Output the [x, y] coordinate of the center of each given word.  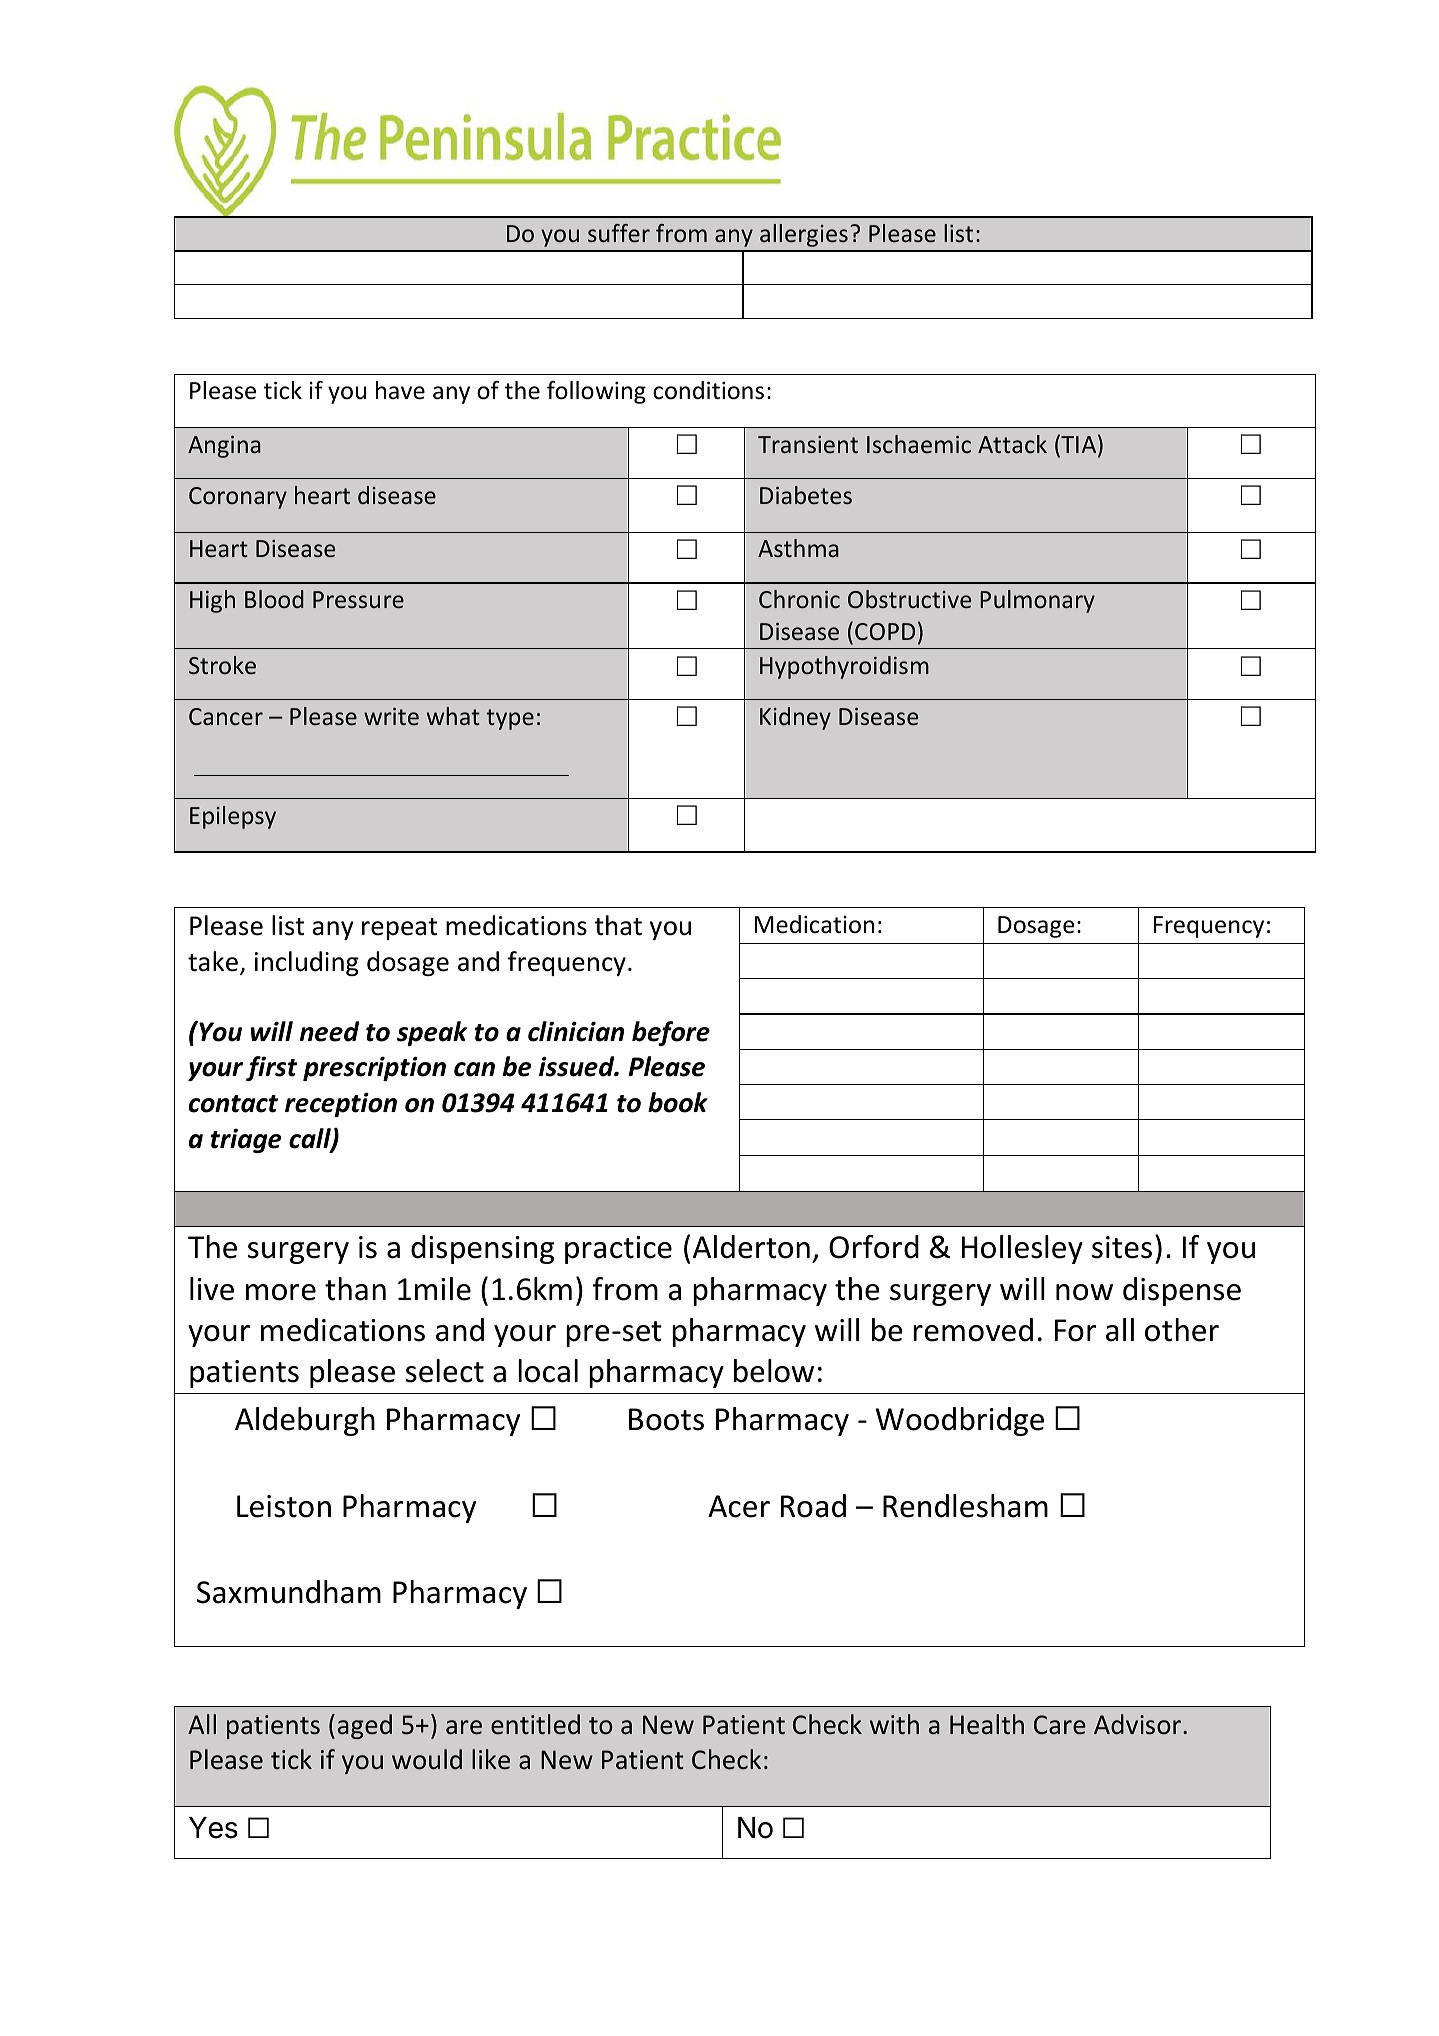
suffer [619, 233]
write [391, 716]
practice [618, 1250]
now [1084, 1292]
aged [365, 1726]
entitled [535, 1724]
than [355, 1289]
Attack [1012, 444]
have [400, 390]
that [618, 925]
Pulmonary [1037, 601]
